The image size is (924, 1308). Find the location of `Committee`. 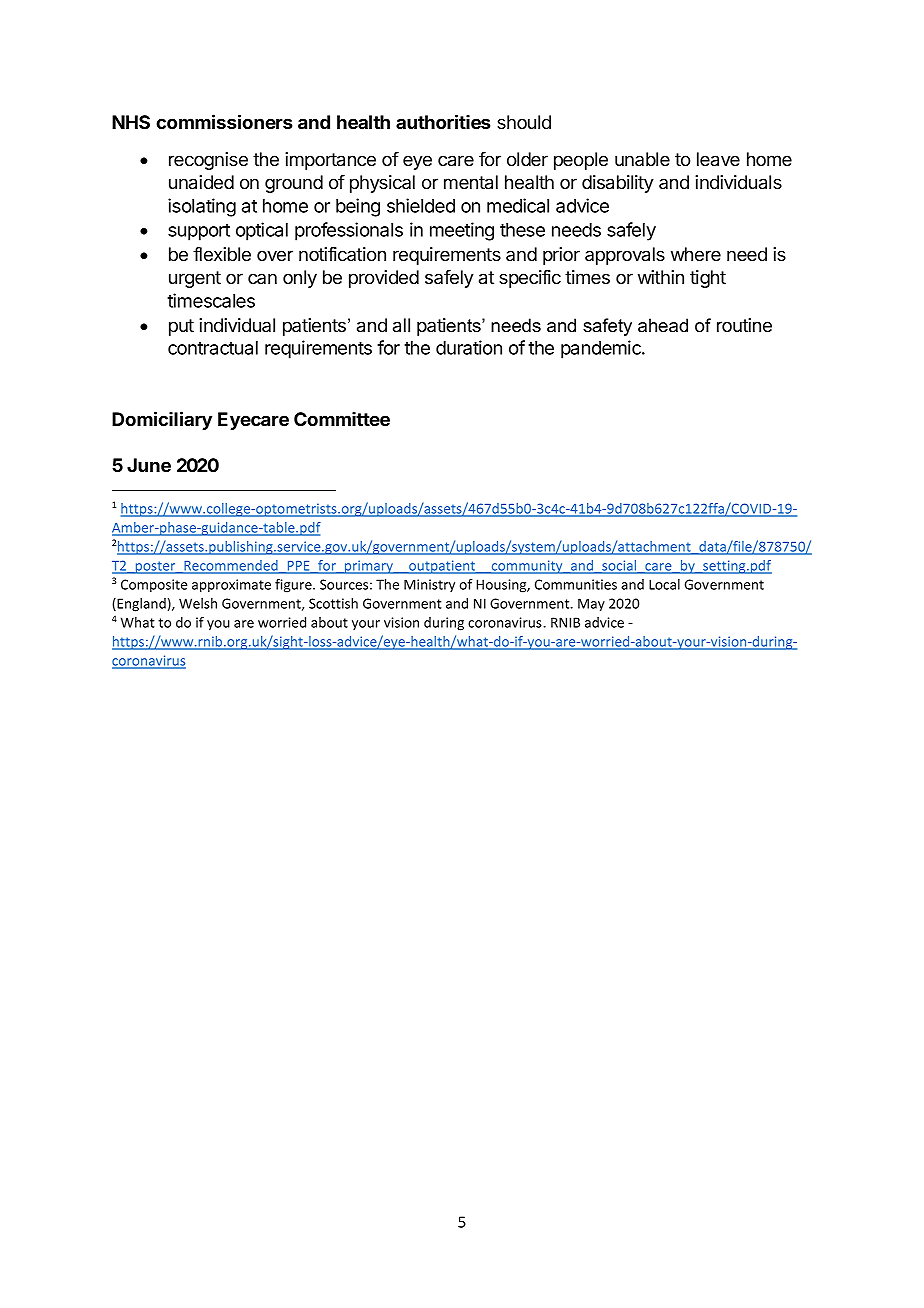

Committee is located at coordinates (342, 419).
